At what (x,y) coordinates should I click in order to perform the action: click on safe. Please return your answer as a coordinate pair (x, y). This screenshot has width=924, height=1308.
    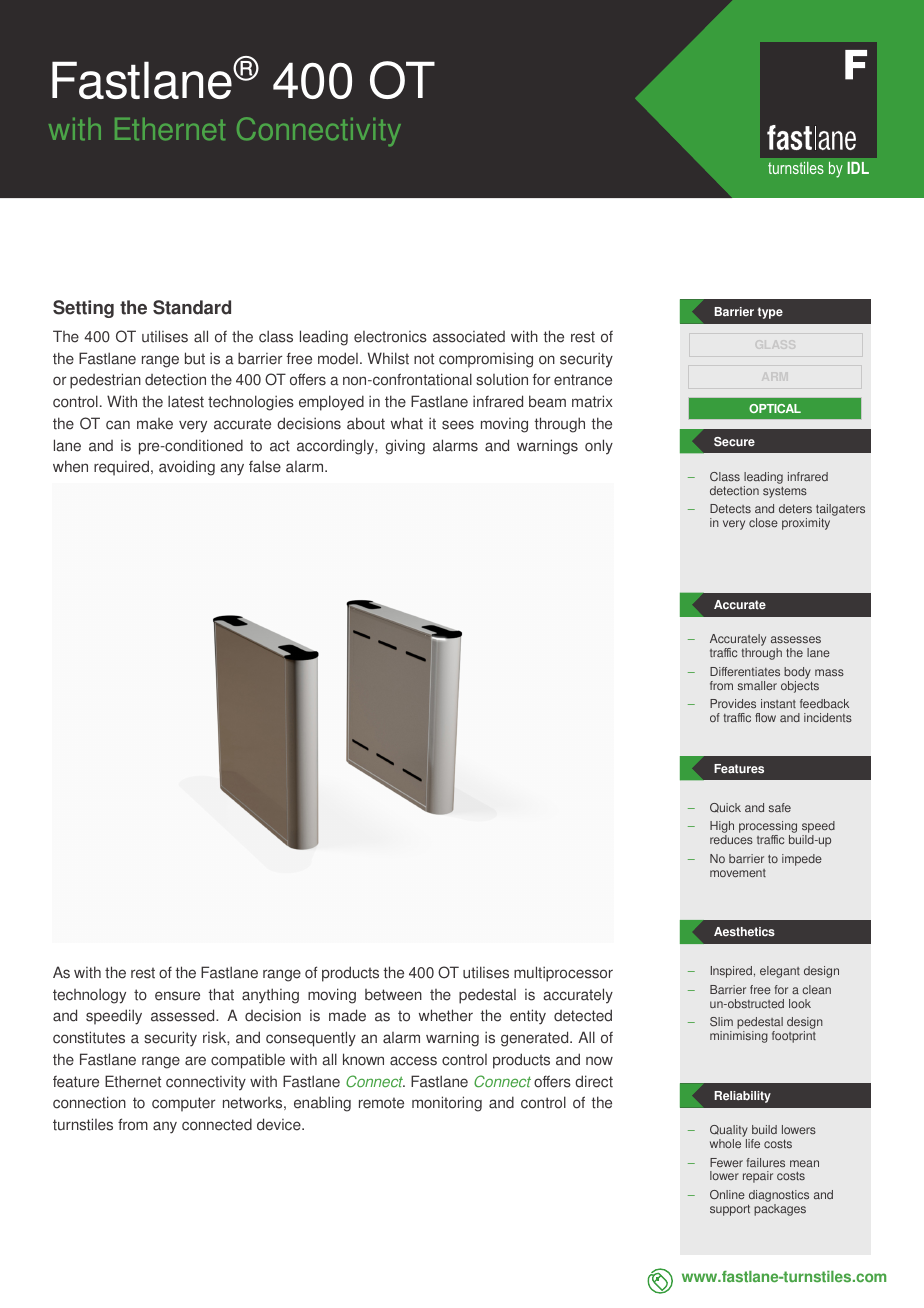
    Looking at the image, I should click on (780, 807).
